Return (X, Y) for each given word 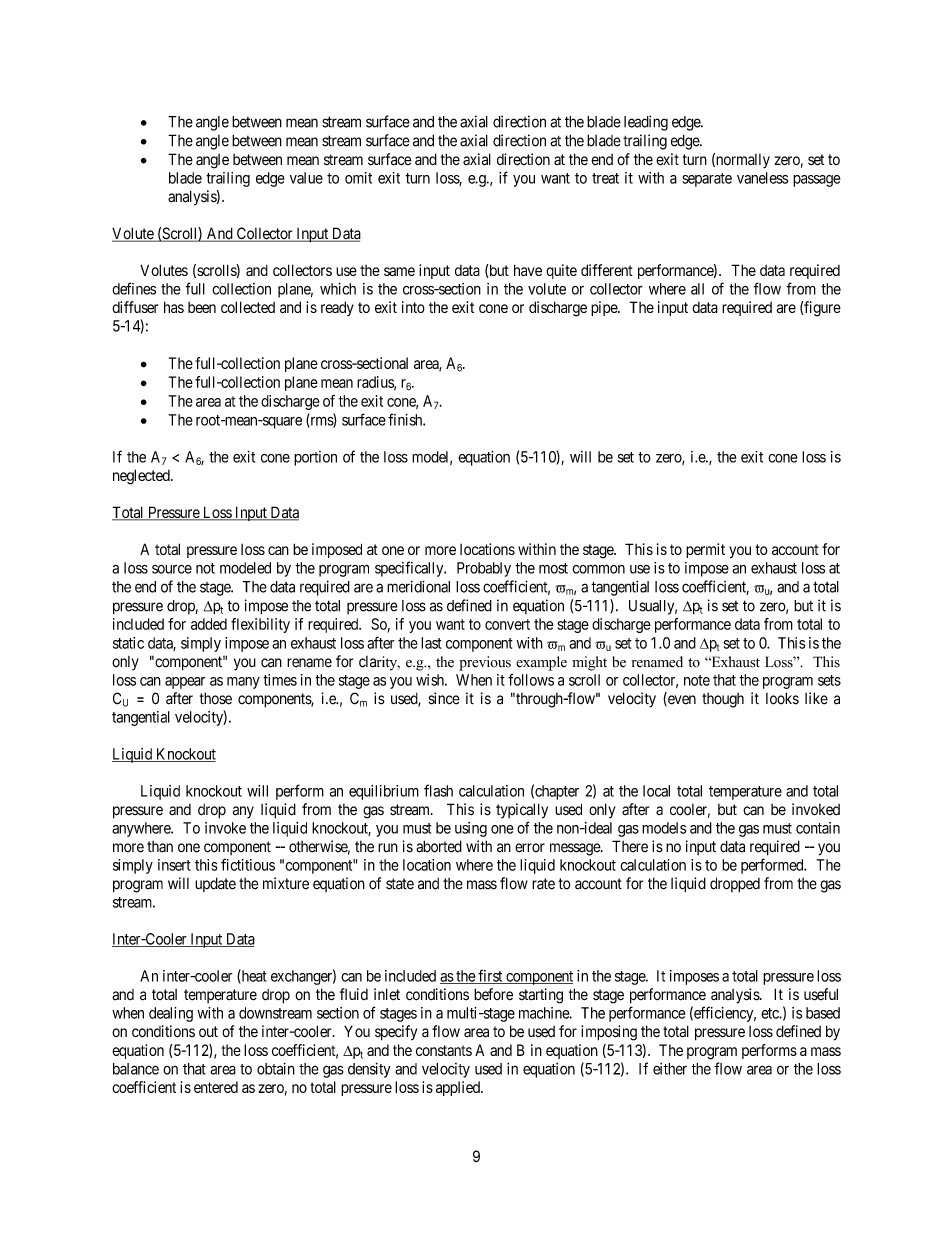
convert (507, 624)
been (202, 307)
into (413, 307)
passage (817, 181)
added (209, 624)
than (160, 847)
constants (444, 1050)
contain (818, 828)
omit (358, 178)
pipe (605, 308)
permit (705, 550)
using (471, 829)
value (306, 178)
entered (216, 1087)
